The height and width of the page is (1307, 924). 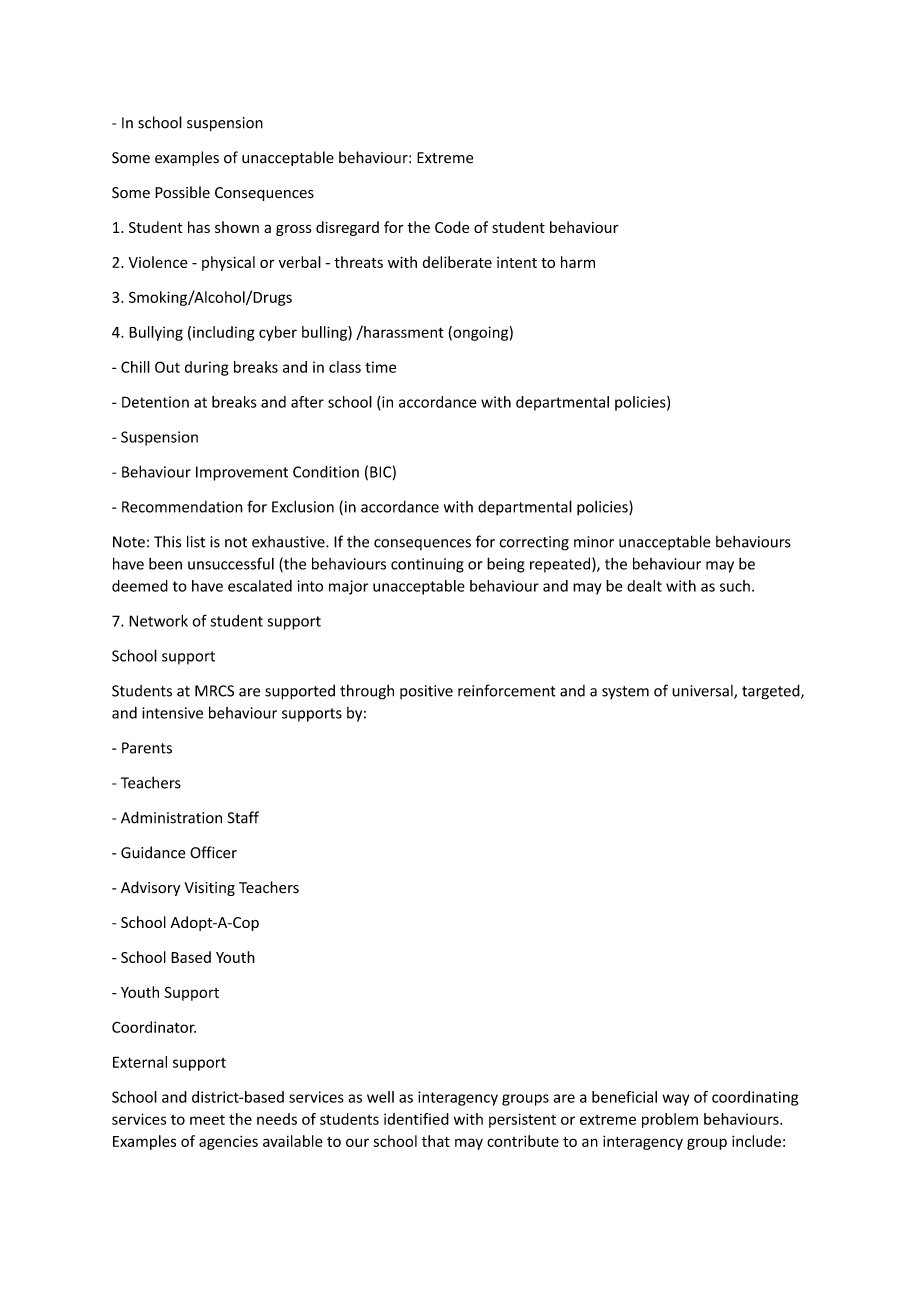 What do you see at coordinates (199, 227) in the page?
I see `has` at bounding box center [199, 227].
